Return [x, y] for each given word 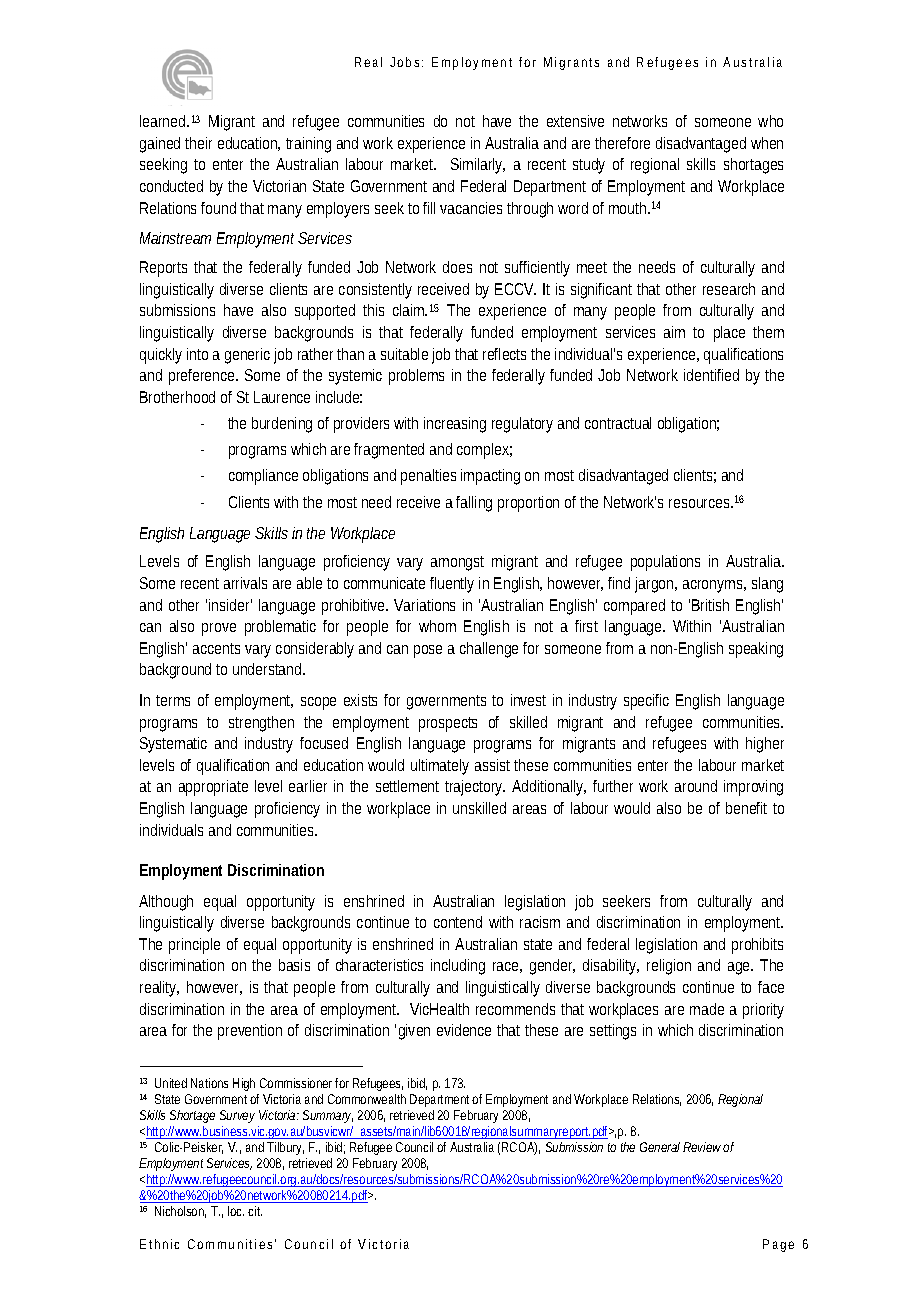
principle [194, 946]
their [198, 143]
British [710, 605]
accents [216, 648]
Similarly [477, 166]
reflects [504, 354]
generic [247, 356]
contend [458, 922]
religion [669, 967]
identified [711, 375]
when [767, 143]
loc [236, 1211]
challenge [489, 650]
